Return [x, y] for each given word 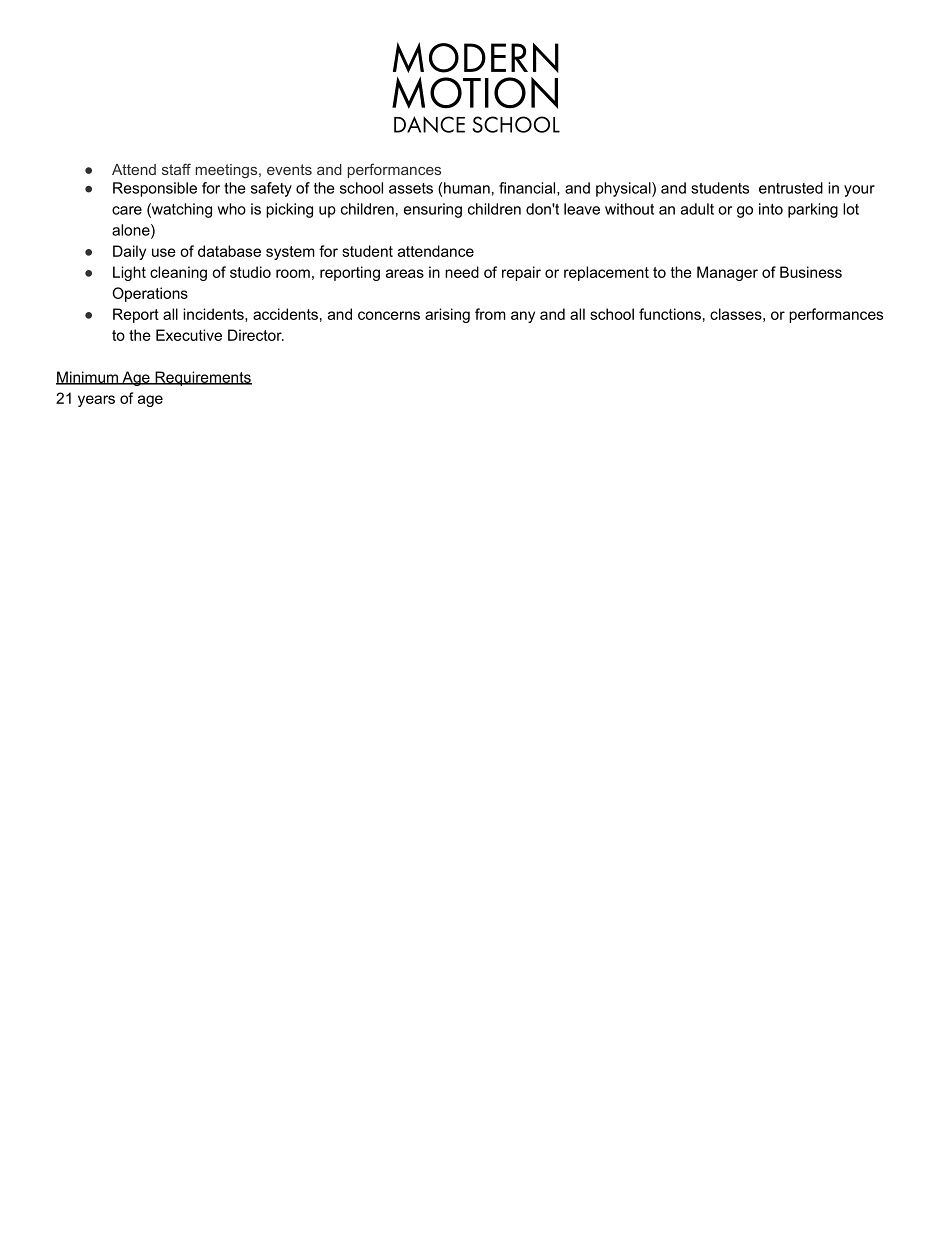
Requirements [202, 378]
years [96, 401]
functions [670, 314]
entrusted [791, 188]
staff [176, 169]
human [467, 188]
